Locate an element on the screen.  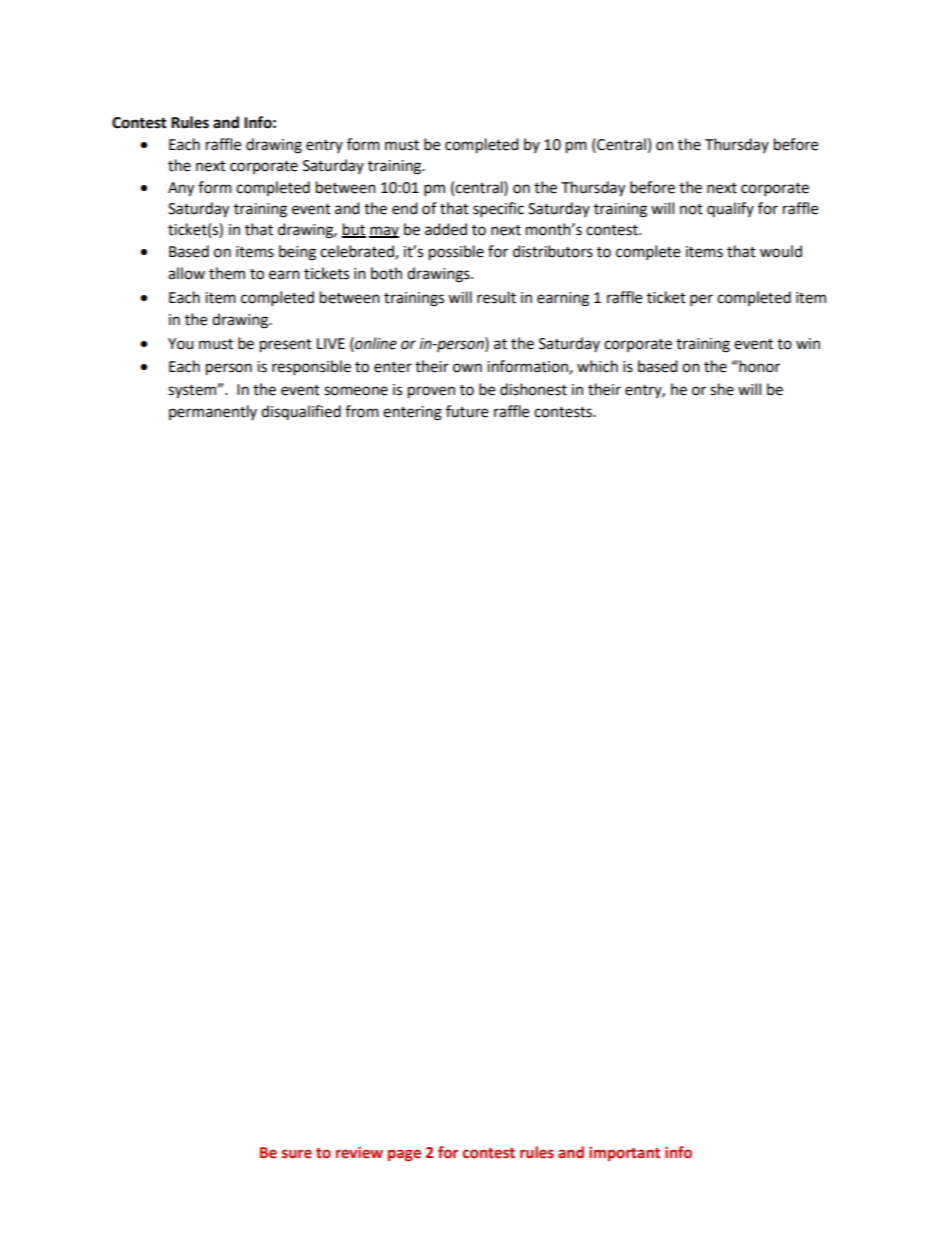
sure is located at coordinates (297, 1154).
